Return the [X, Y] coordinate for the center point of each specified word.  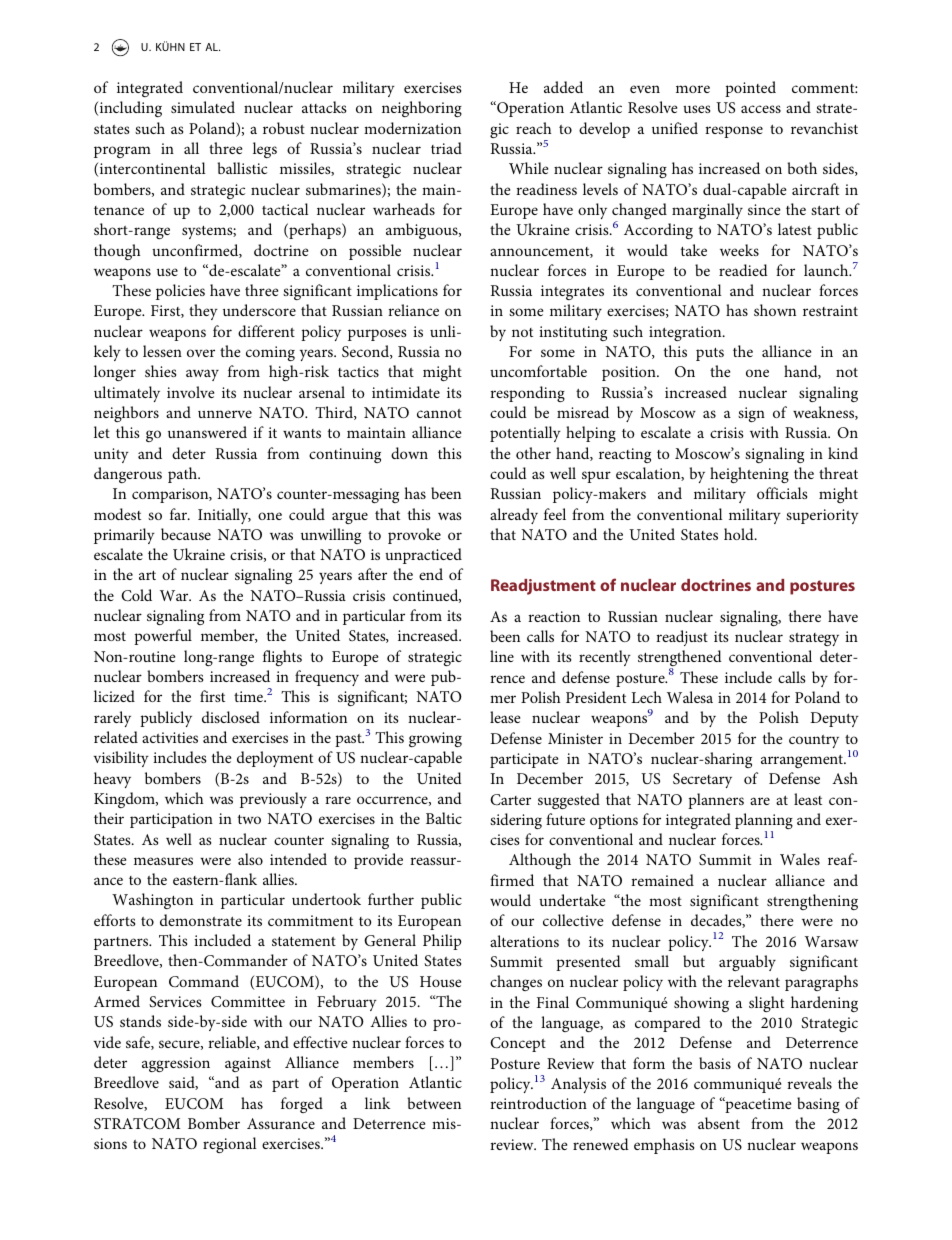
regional [229, 1145]
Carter [510, 800]
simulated [203, 107]
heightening [749, 475]
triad [446, 148]
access [761, 109]
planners [716, 801]
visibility [121, 759]
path [183, 475]
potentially [525, 434]
